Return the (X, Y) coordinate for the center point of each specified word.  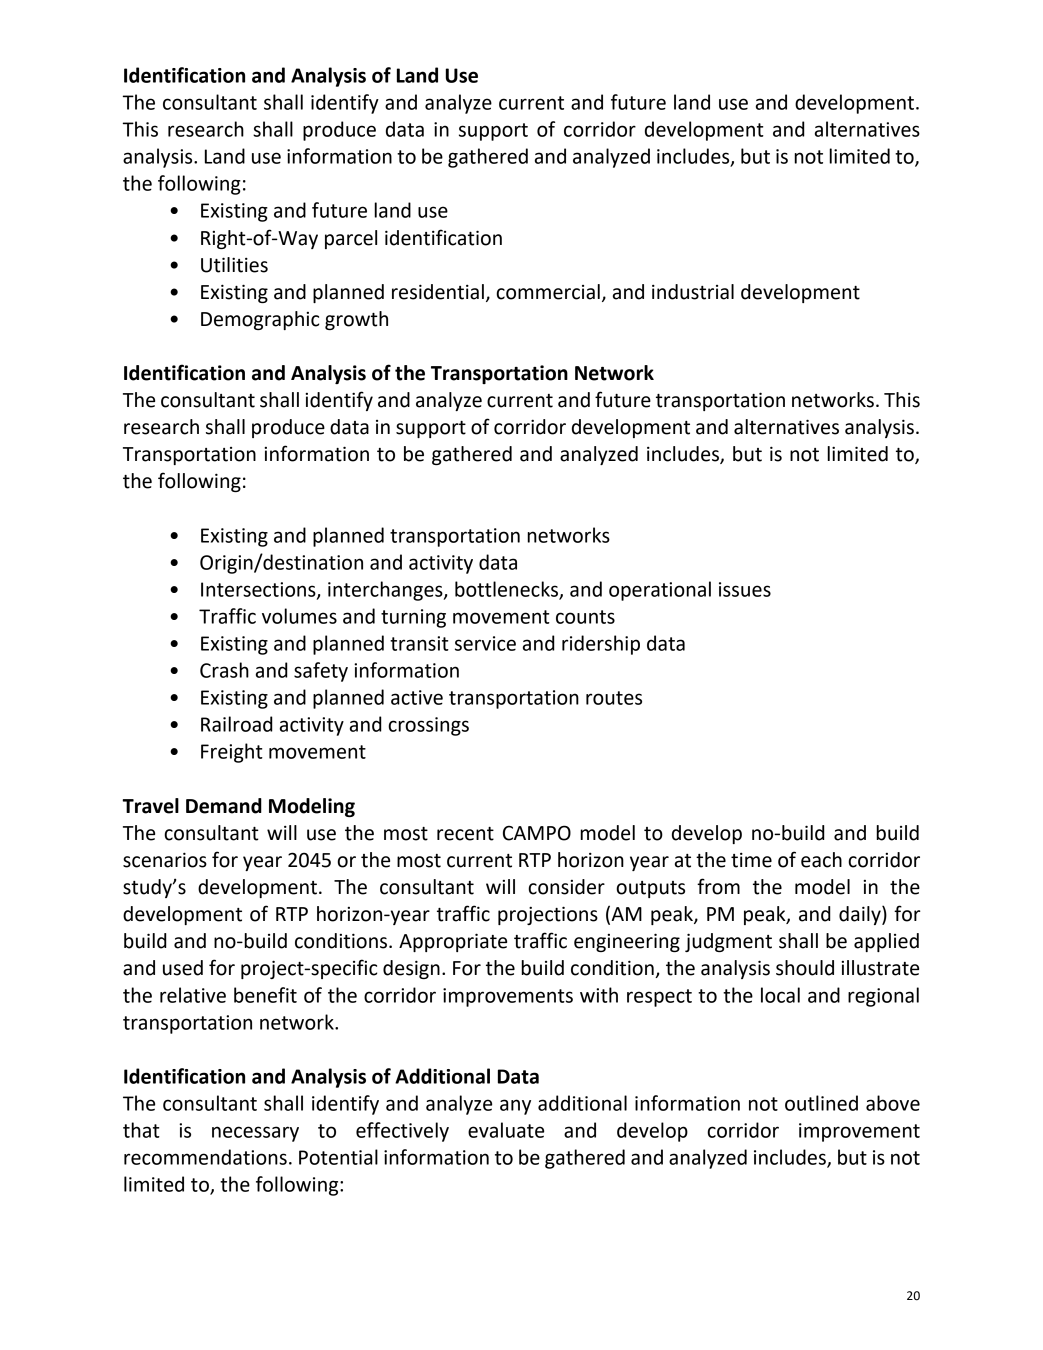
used (183, 968)
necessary (255, 1134)
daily (861, 915)
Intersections (259, 590)
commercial (548, 292)
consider (566, 887)
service (485, 643)
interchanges (386, 591)
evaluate (506, 1130)
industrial (693, 292)
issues (745, 589)
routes (614, 698)
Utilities (234, 265)
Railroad (237, 724)
